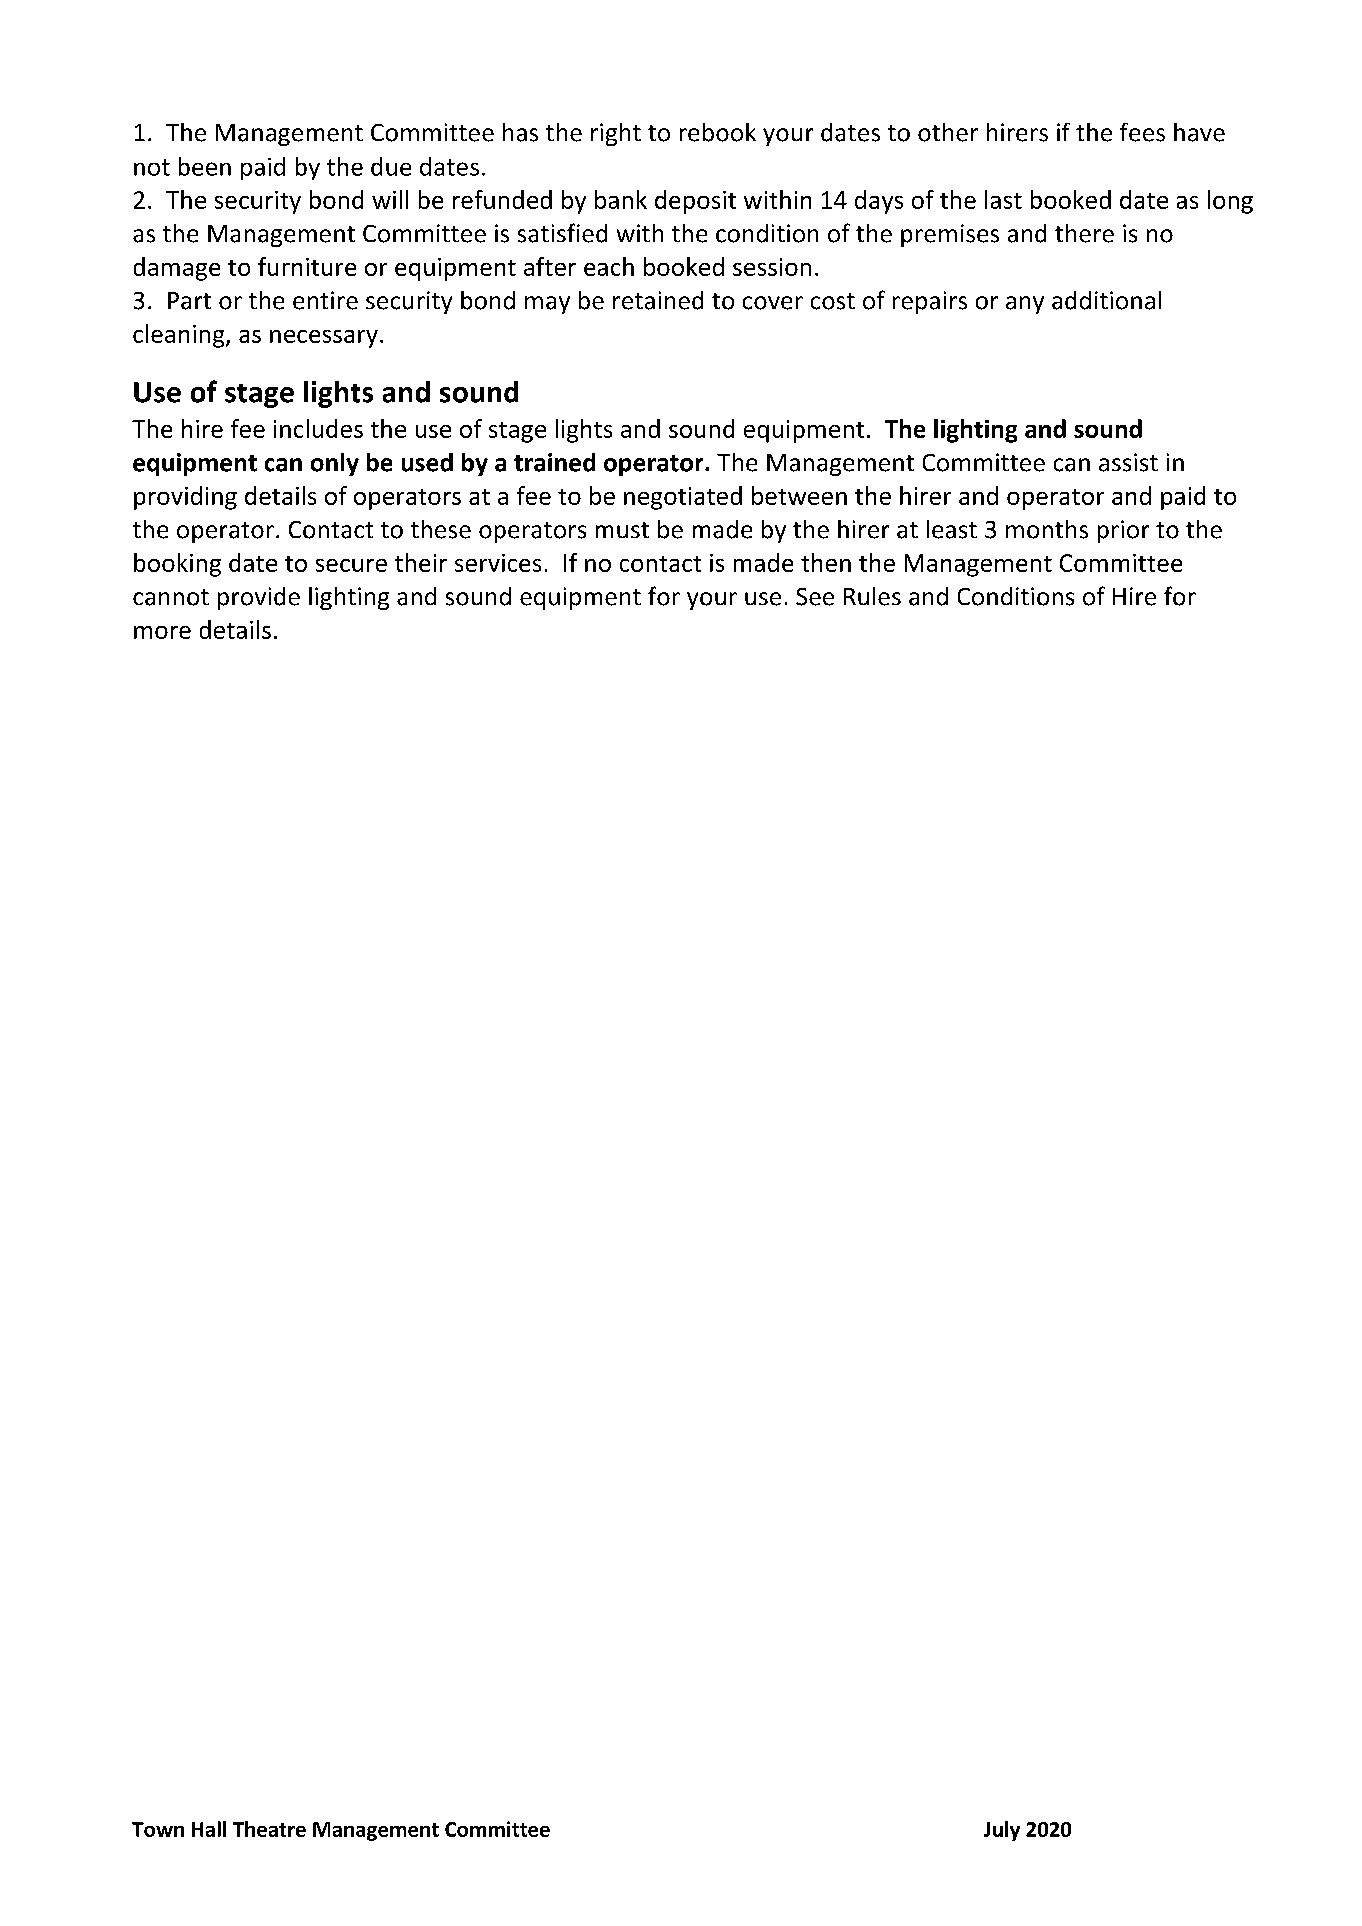 The image size is (1362, 1926). What do you see at coordinates (815, 597) in the document?
I see `See` at bounding box center [815, 597].
